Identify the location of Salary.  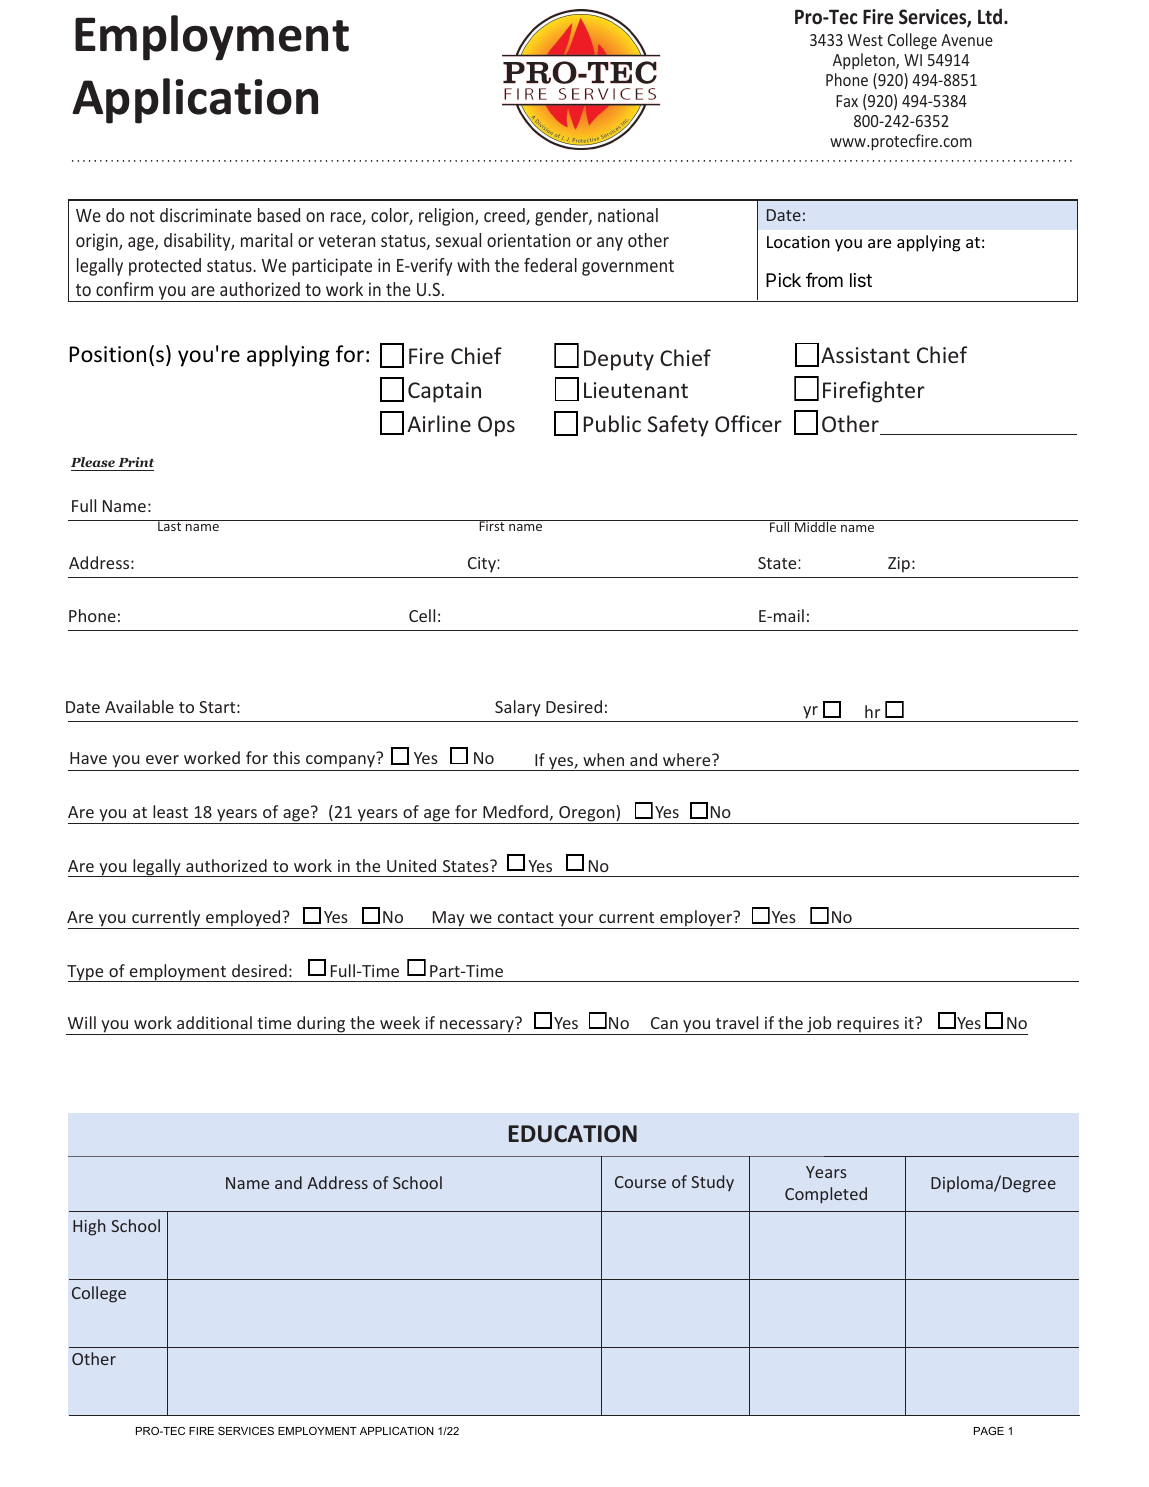
(518, 708).
